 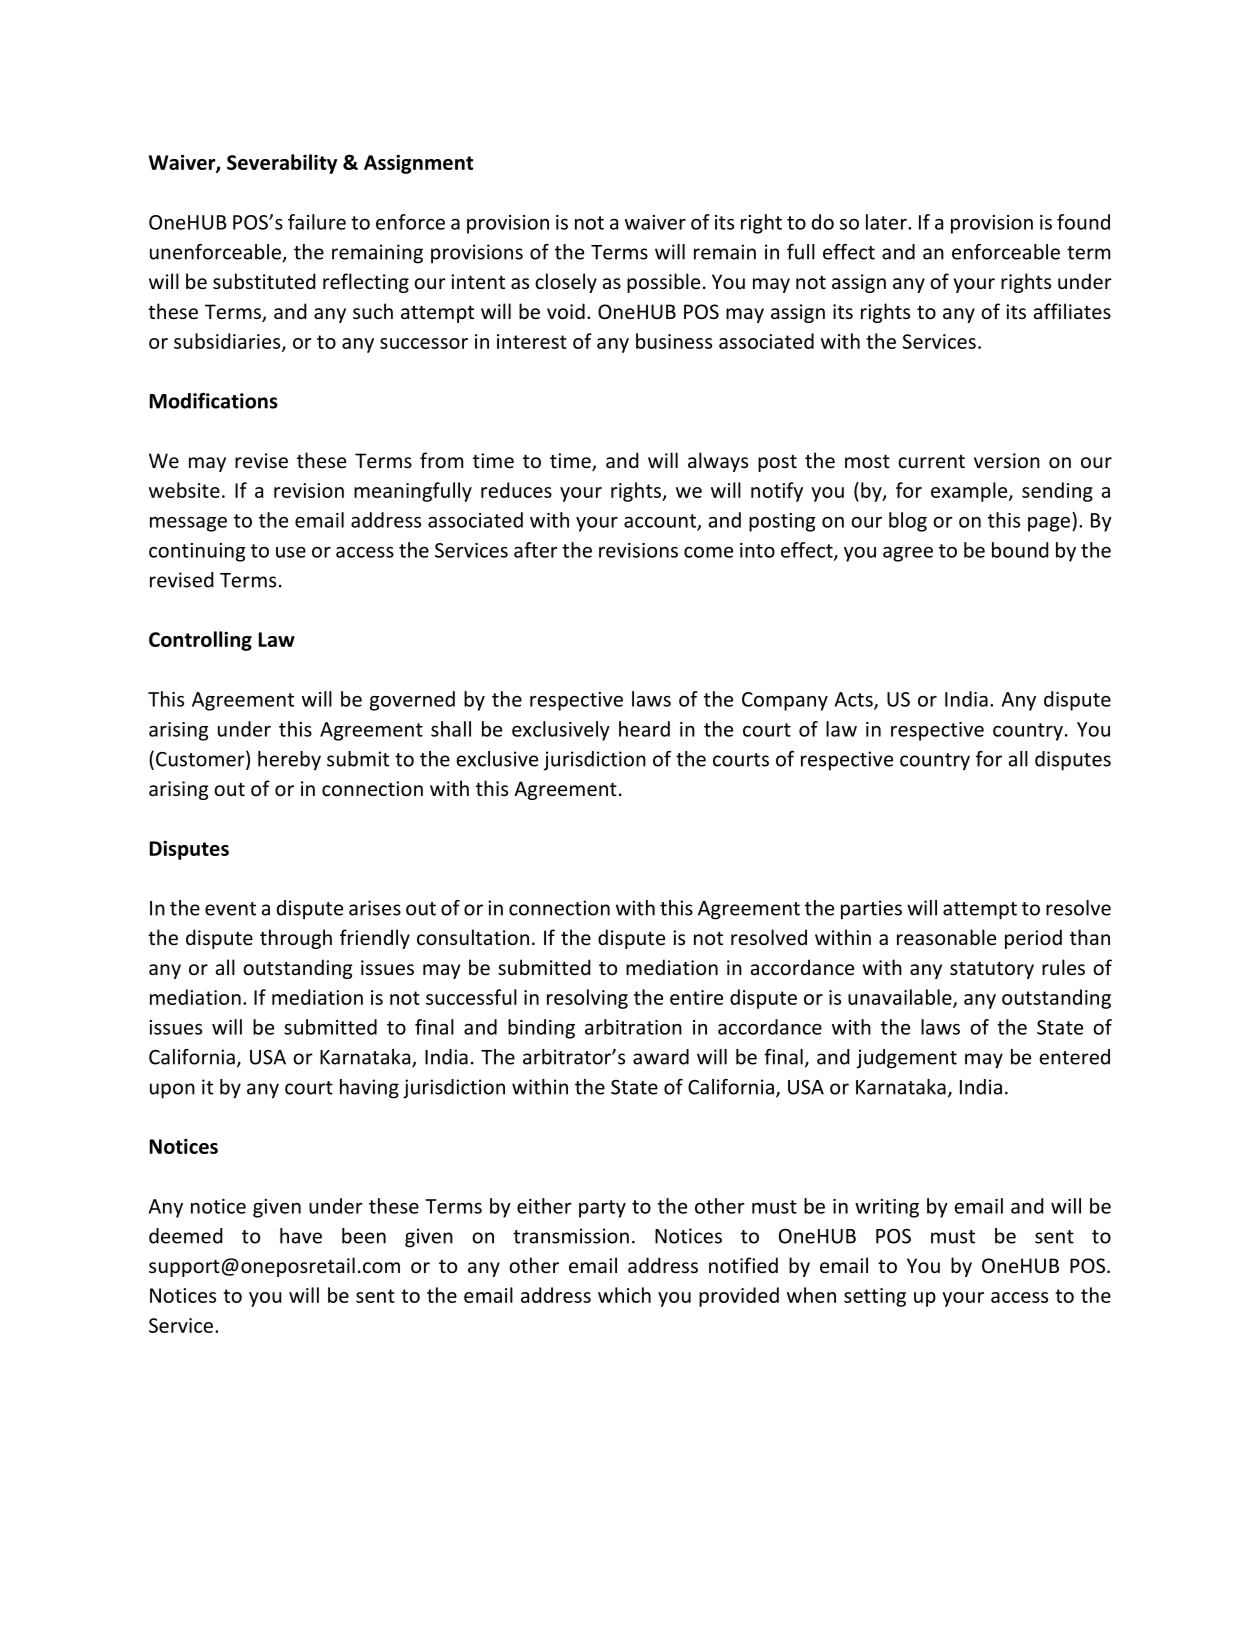 What do you see at coordinates (296, 939) in the document?
I see `through` at bounding box center [296, 939].
